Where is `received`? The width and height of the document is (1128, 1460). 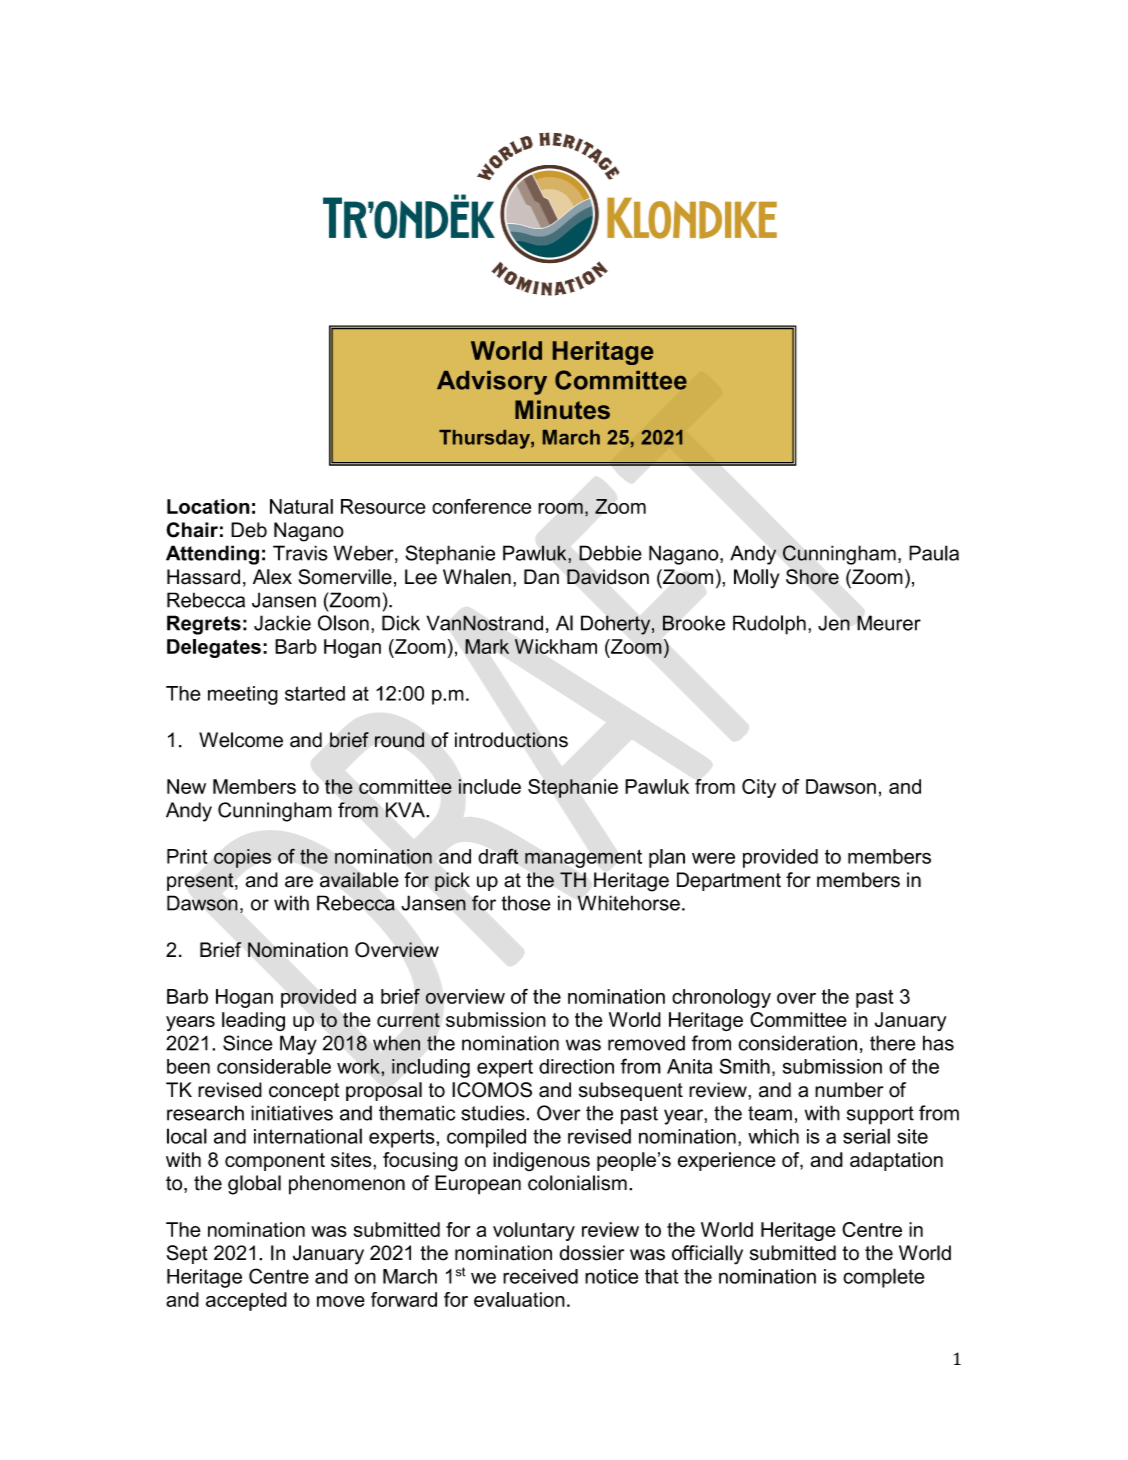 received is located at coordinates (540, 1276).
